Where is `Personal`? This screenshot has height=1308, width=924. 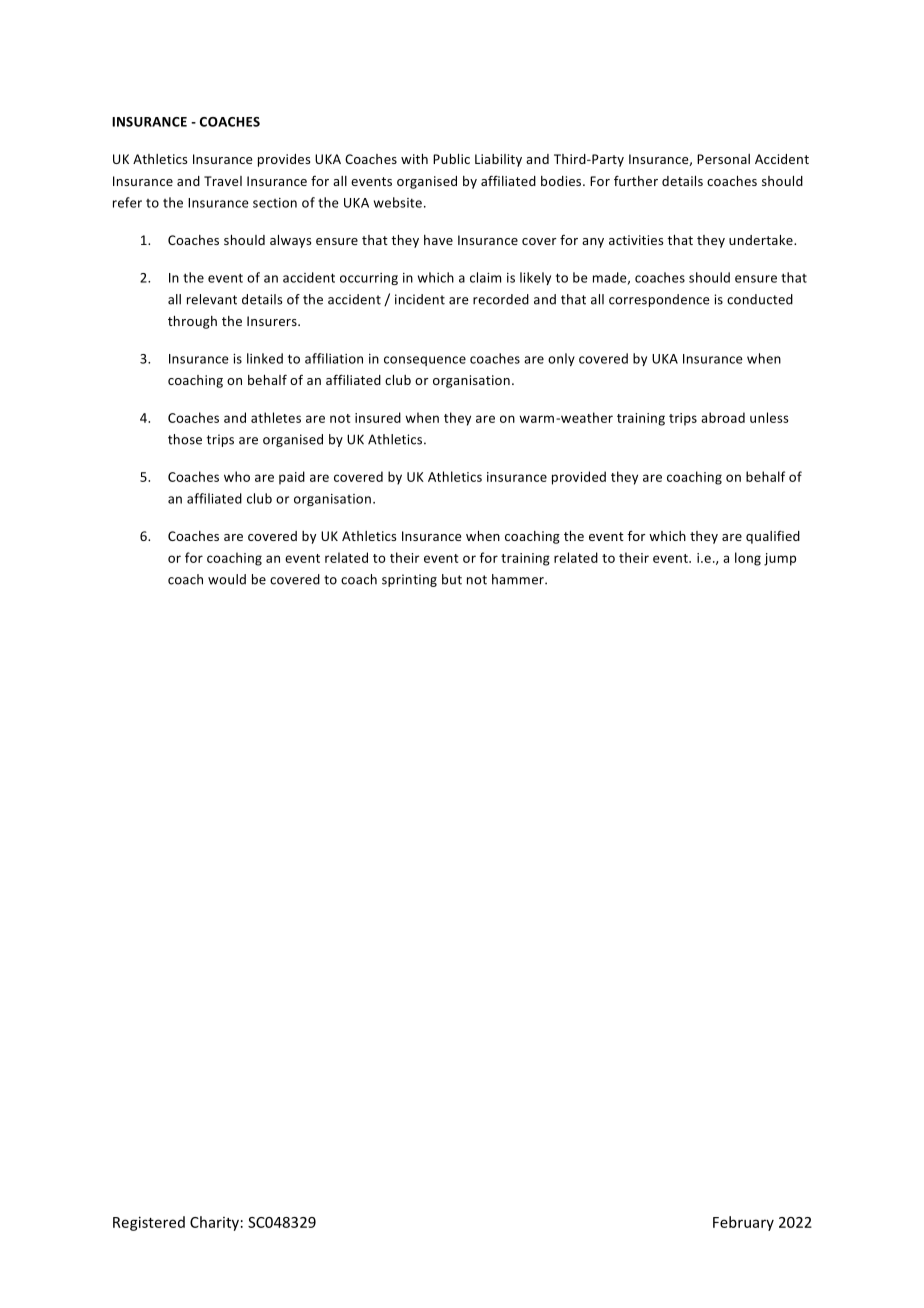
Personal is located at coordinates (723, 159).
